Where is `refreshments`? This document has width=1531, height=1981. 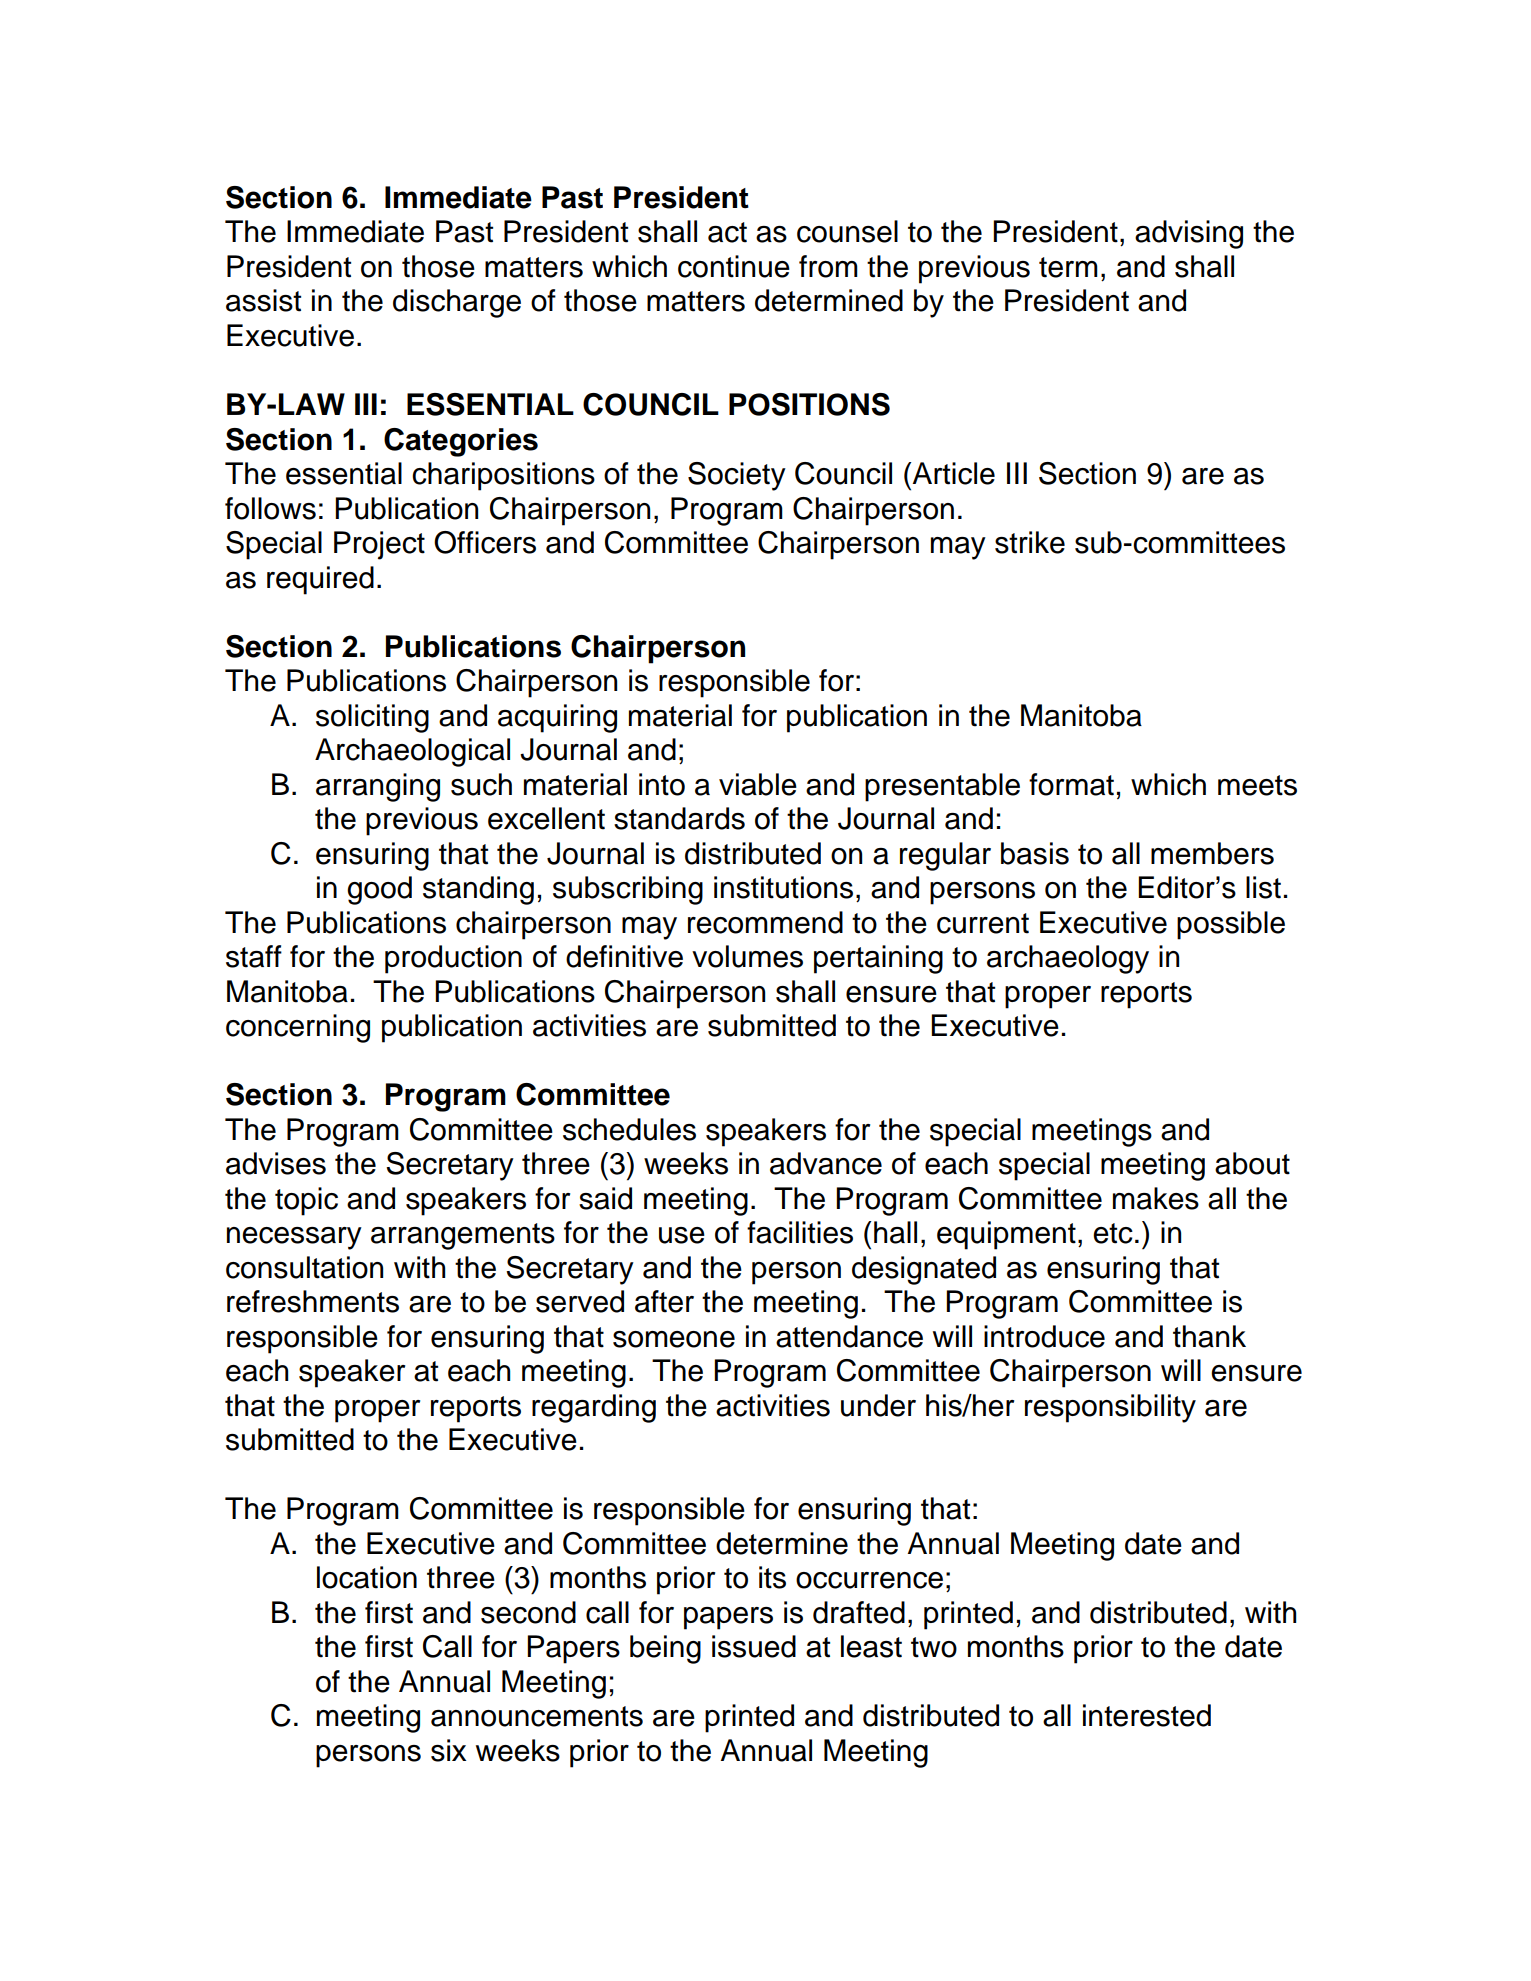 refreshments is located at coordinates (313, 1301).
